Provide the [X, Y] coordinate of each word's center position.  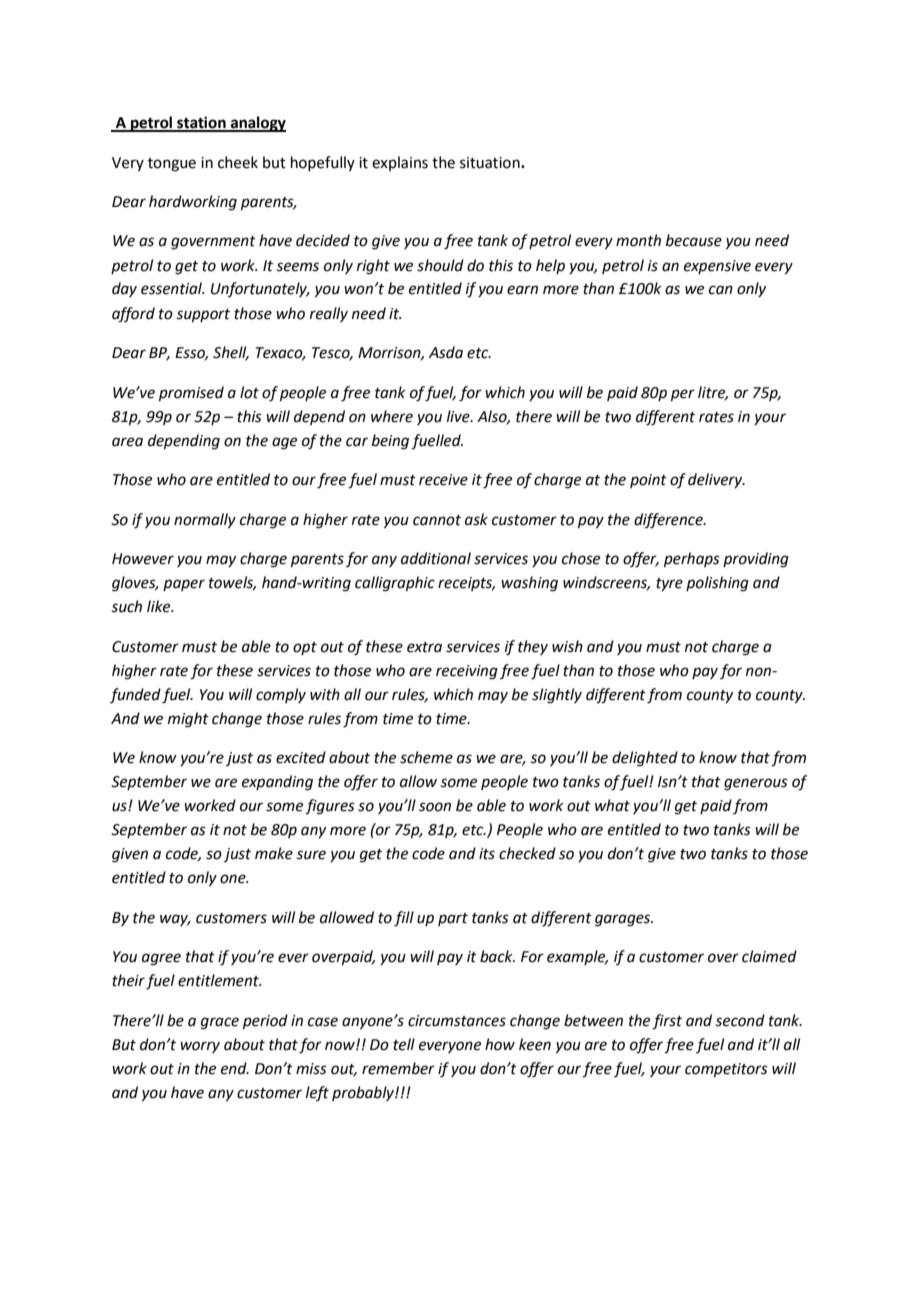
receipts [466, 584]
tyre [669, 584]
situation [491, 163]
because [694, 240]
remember [398, 1068]
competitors [726, 1070]
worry [200, 1047]
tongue [172, 165]
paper [184, 585]
